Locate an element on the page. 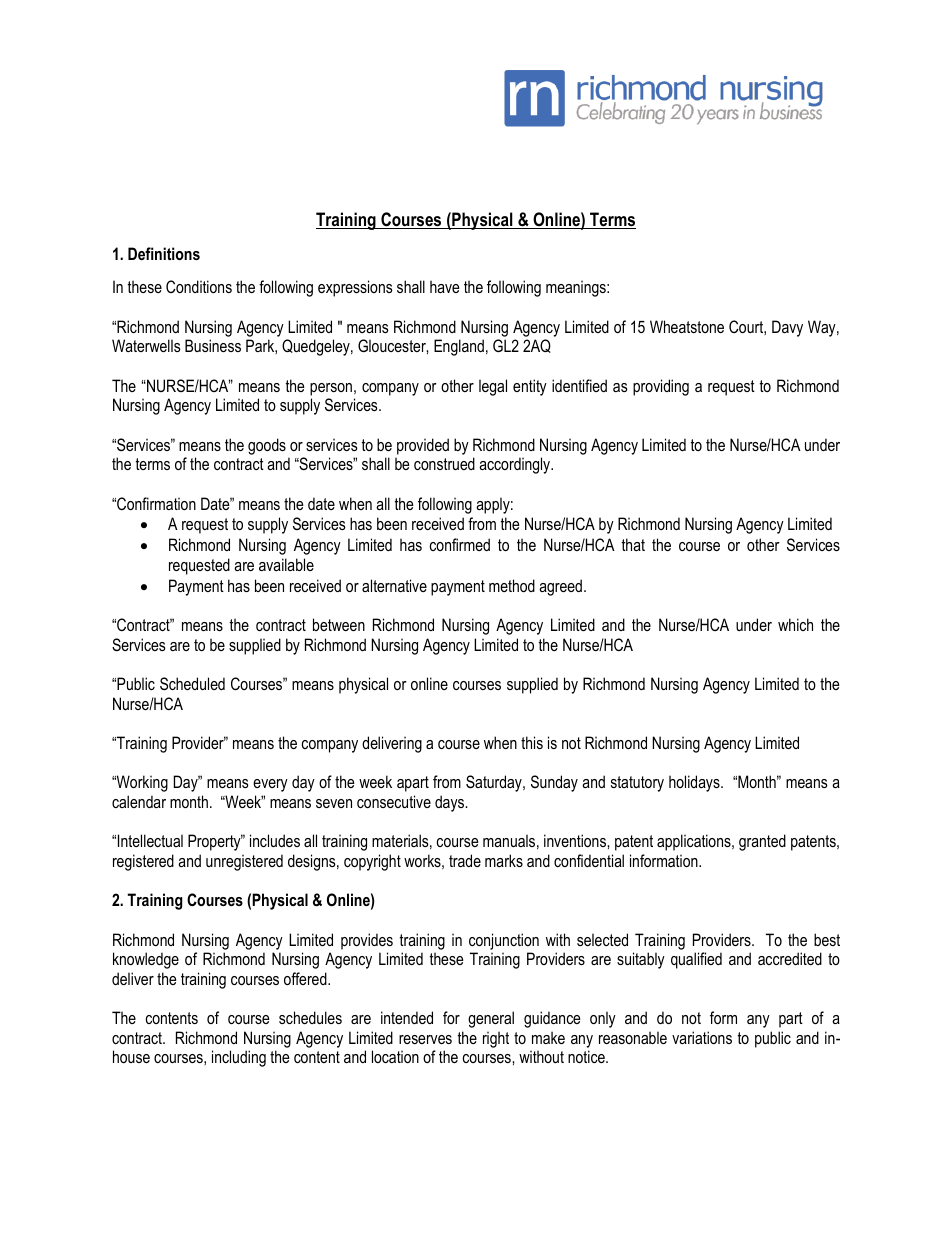 The height and width of the image is (1233, 952). goods is located at coordinates (267, 446).
